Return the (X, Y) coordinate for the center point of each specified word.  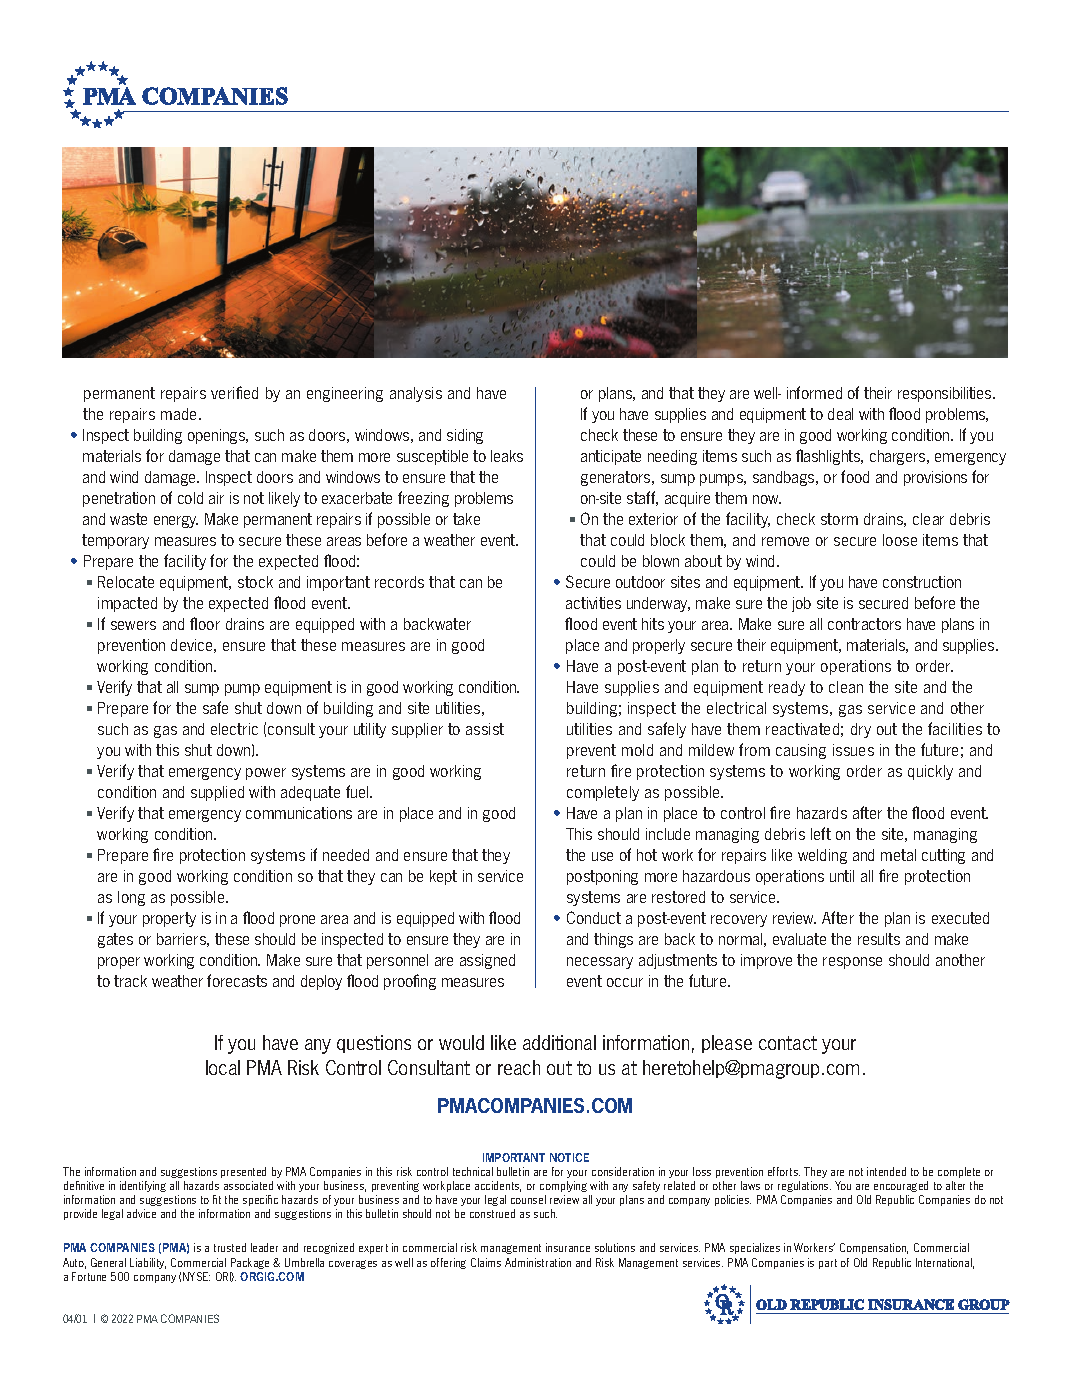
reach (519, 1067)
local (223, 1067)
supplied (217, 793)
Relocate (126, 582)
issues (853, 750)
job (801, 604)
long (131, 898)
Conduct (594, 917)
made (180, 414)
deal (840, 414)
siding (465, 436)
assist (485, 729)
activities (593, 603)
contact (788, 1043)
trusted (230, 1247)
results (879, 939)
